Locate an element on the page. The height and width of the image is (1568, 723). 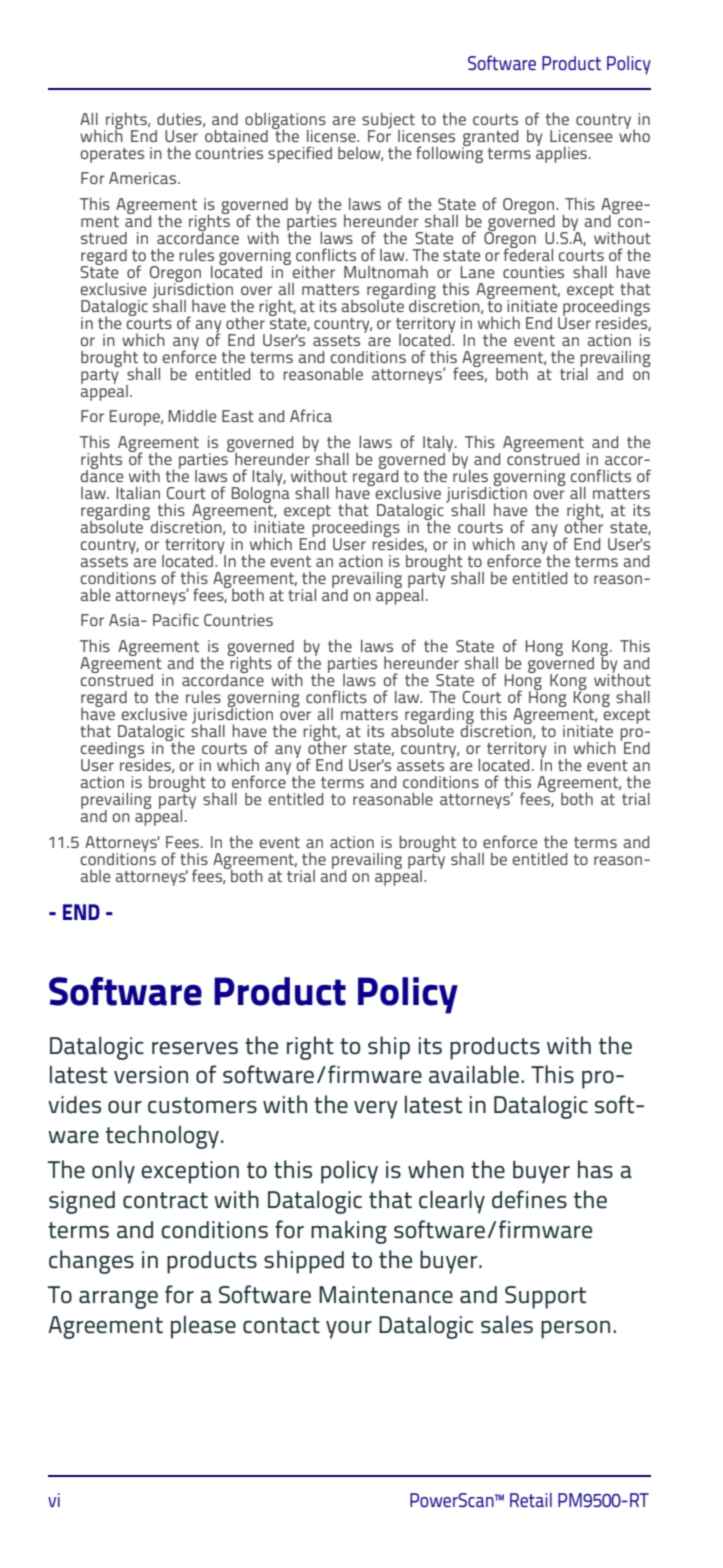
version is located at coordinates (151, 1075).
